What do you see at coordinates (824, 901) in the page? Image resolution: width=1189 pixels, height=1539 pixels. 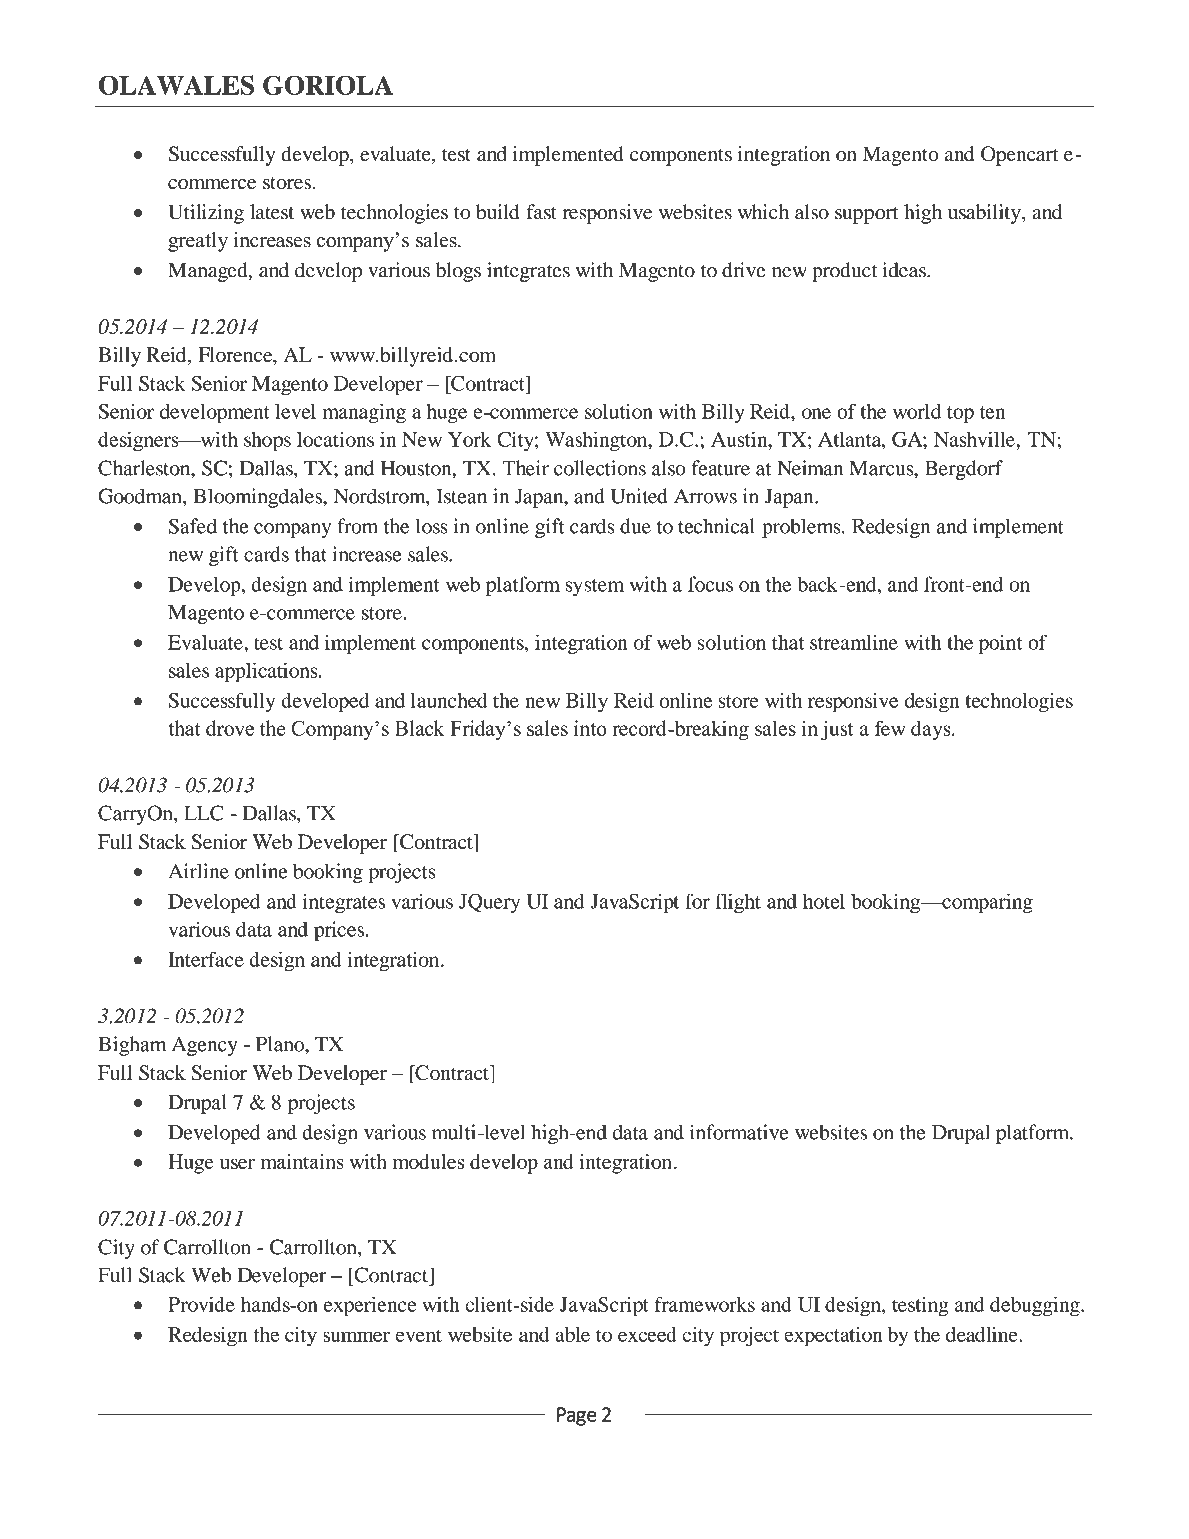 I see `hotel` at bounding box center [824, 901].
